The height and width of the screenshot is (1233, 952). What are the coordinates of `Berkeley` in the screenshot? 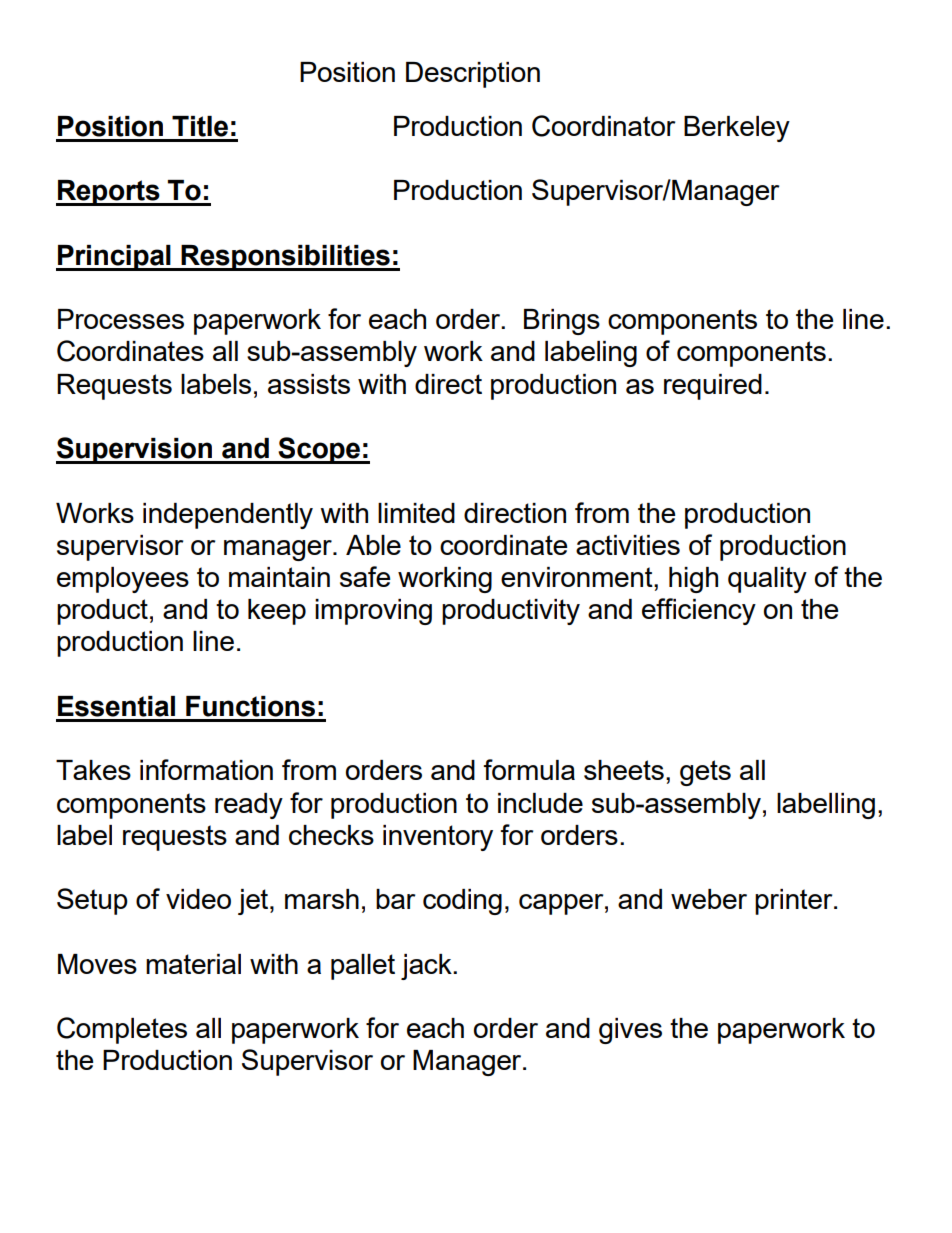 It's located at (737, 129).
